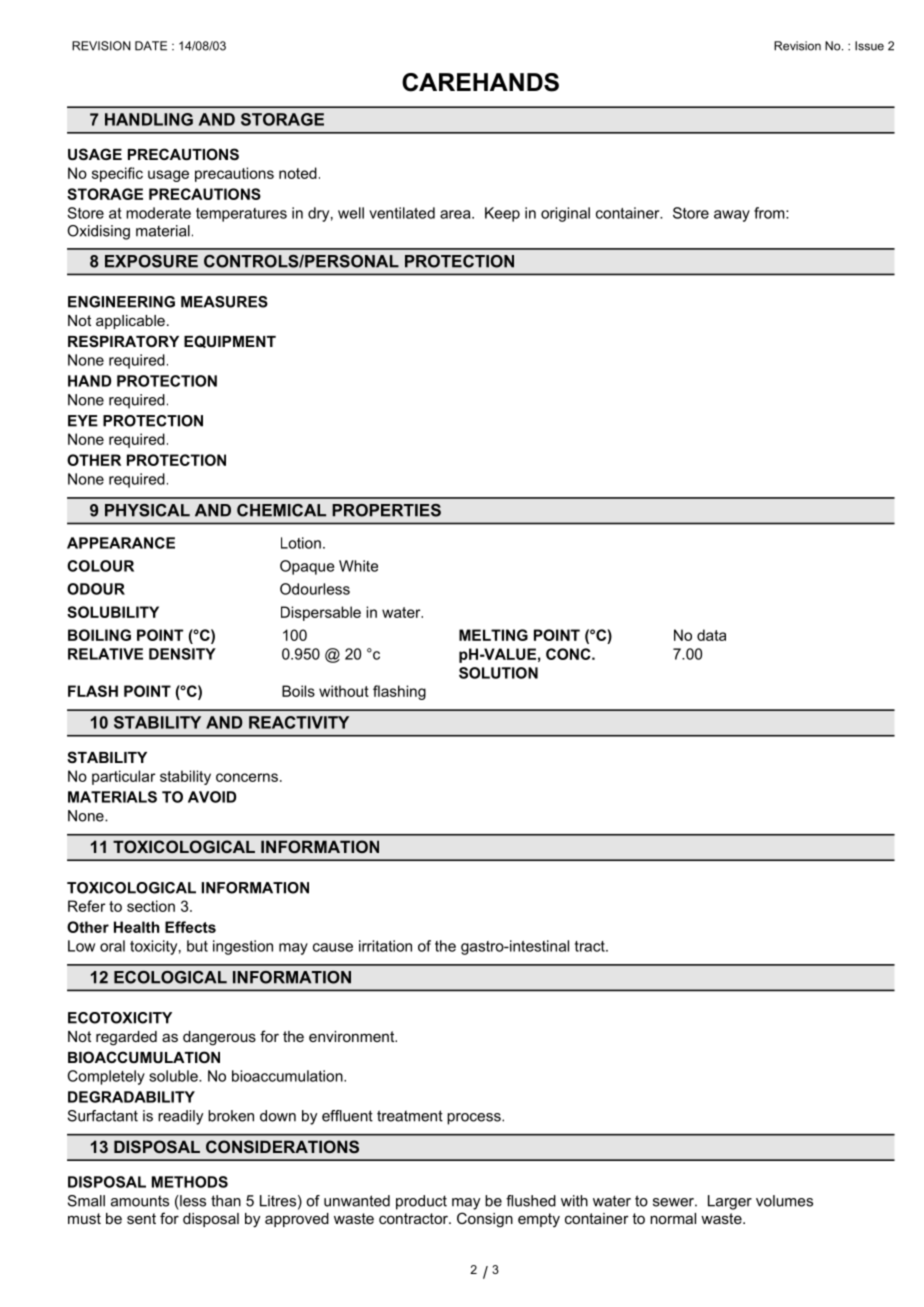 Image resolution: width=924 pixels, height=1307 pixels. Describe the element at coordinates (869, 46) in the screenshot. I see `Issue` at that location.
